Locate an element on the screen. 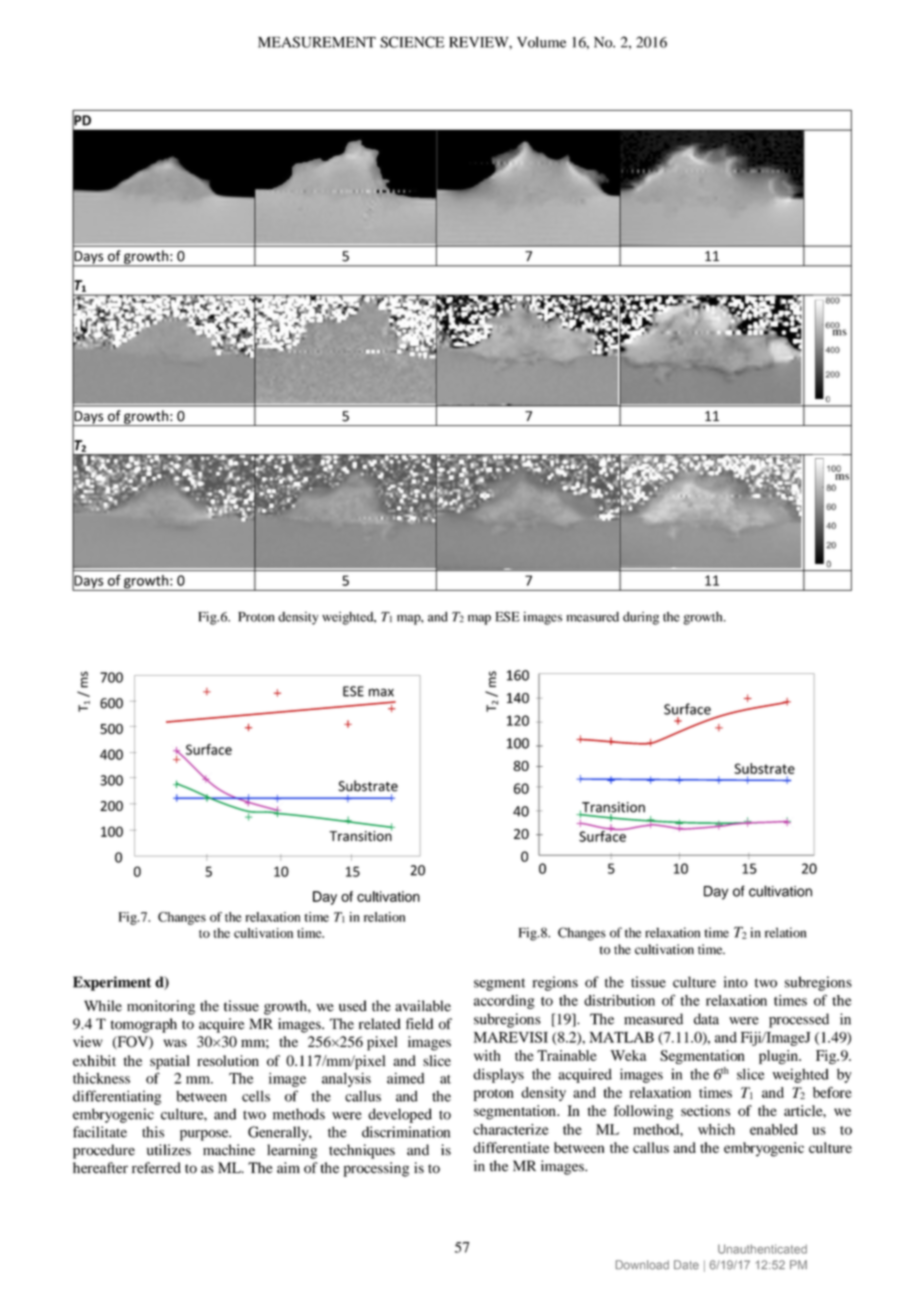  MEASUREMENT is located at coordinates (317, 42).
